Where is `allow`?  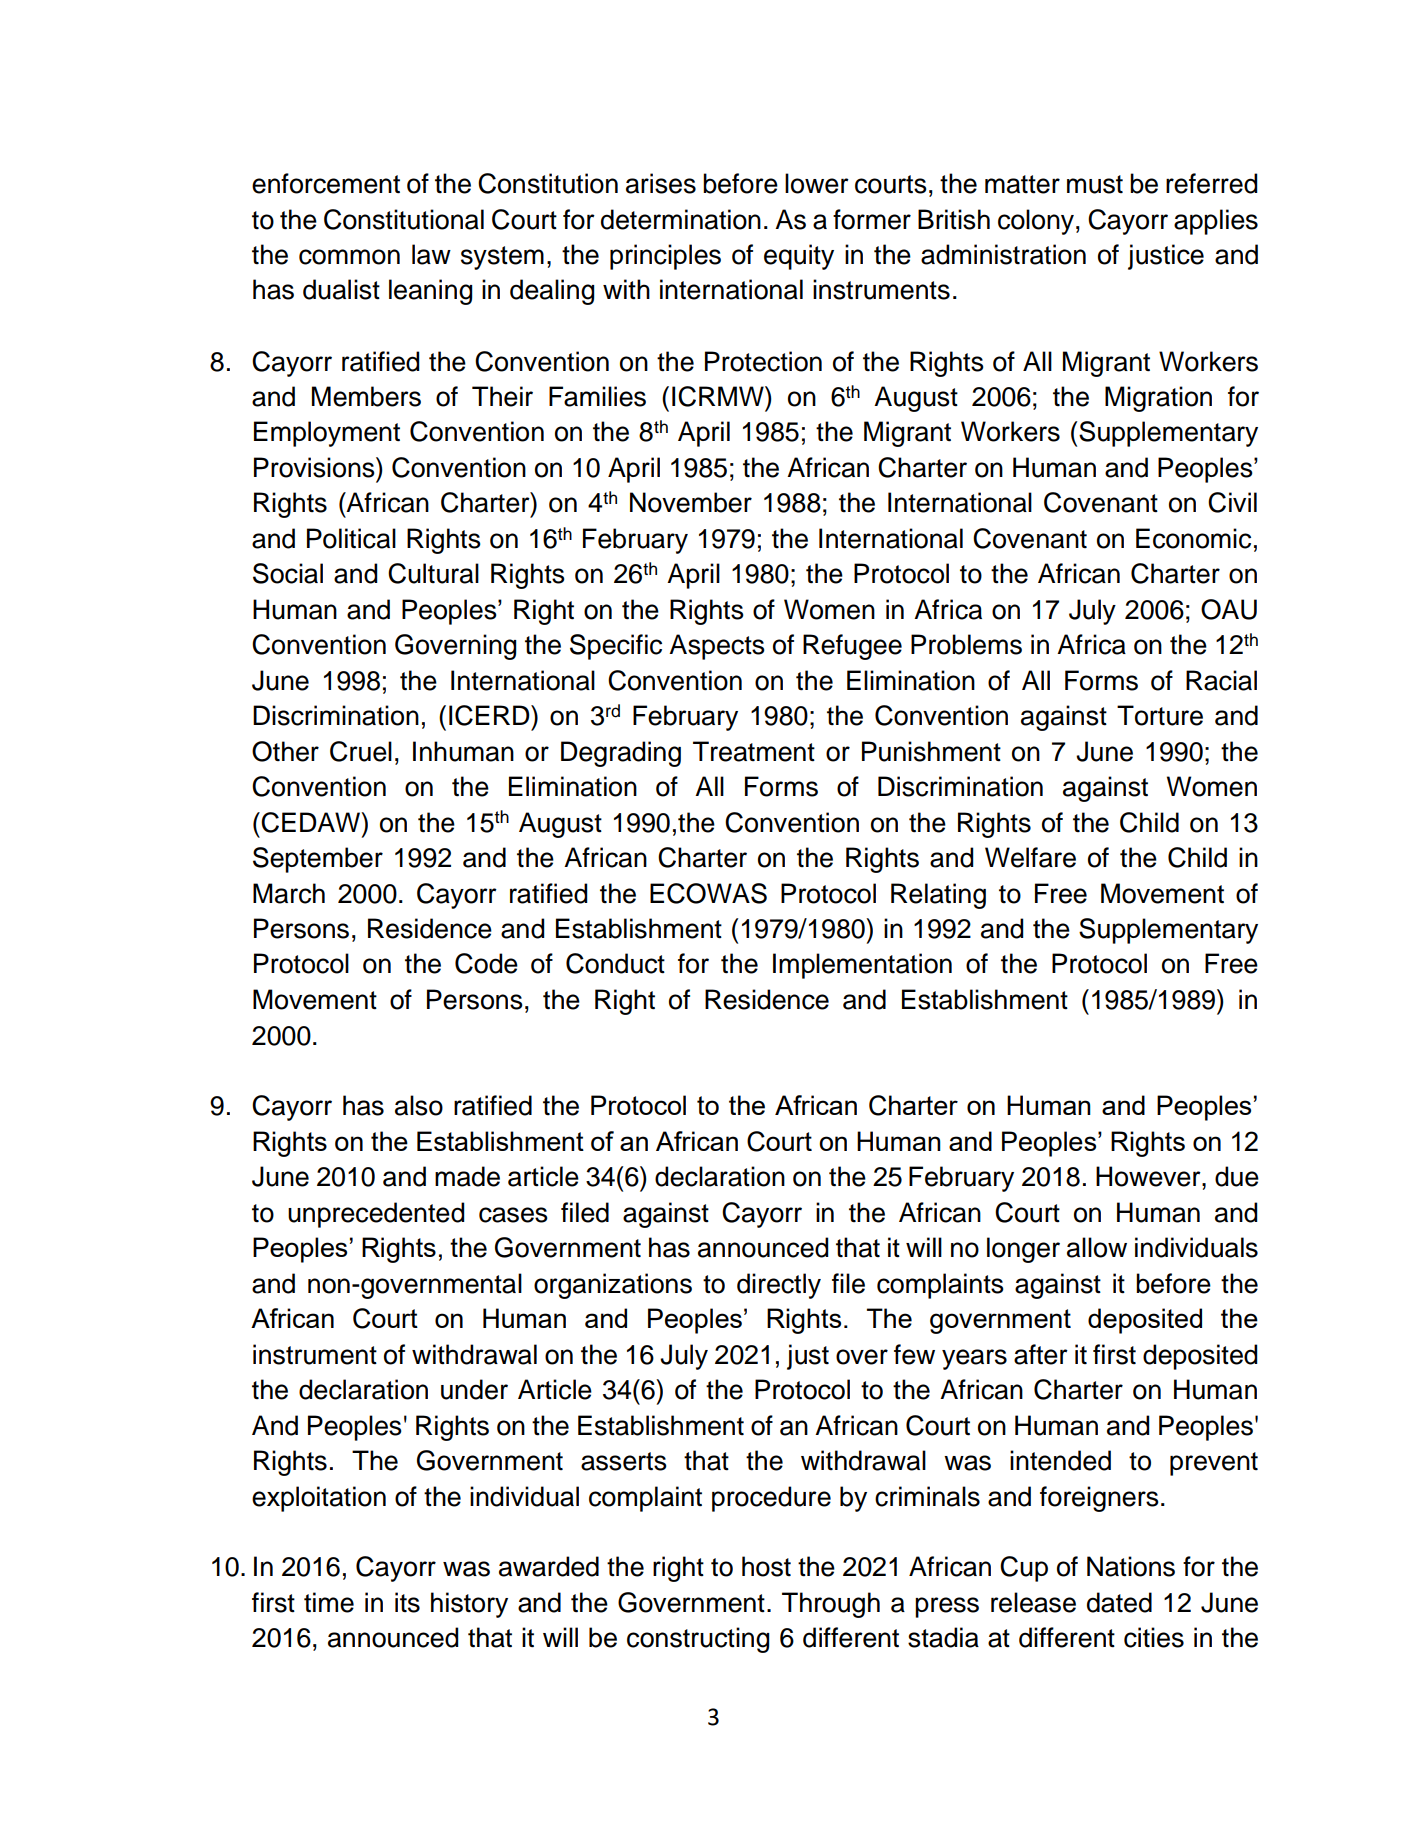
allow is located at coordinates (1097, 1247).
